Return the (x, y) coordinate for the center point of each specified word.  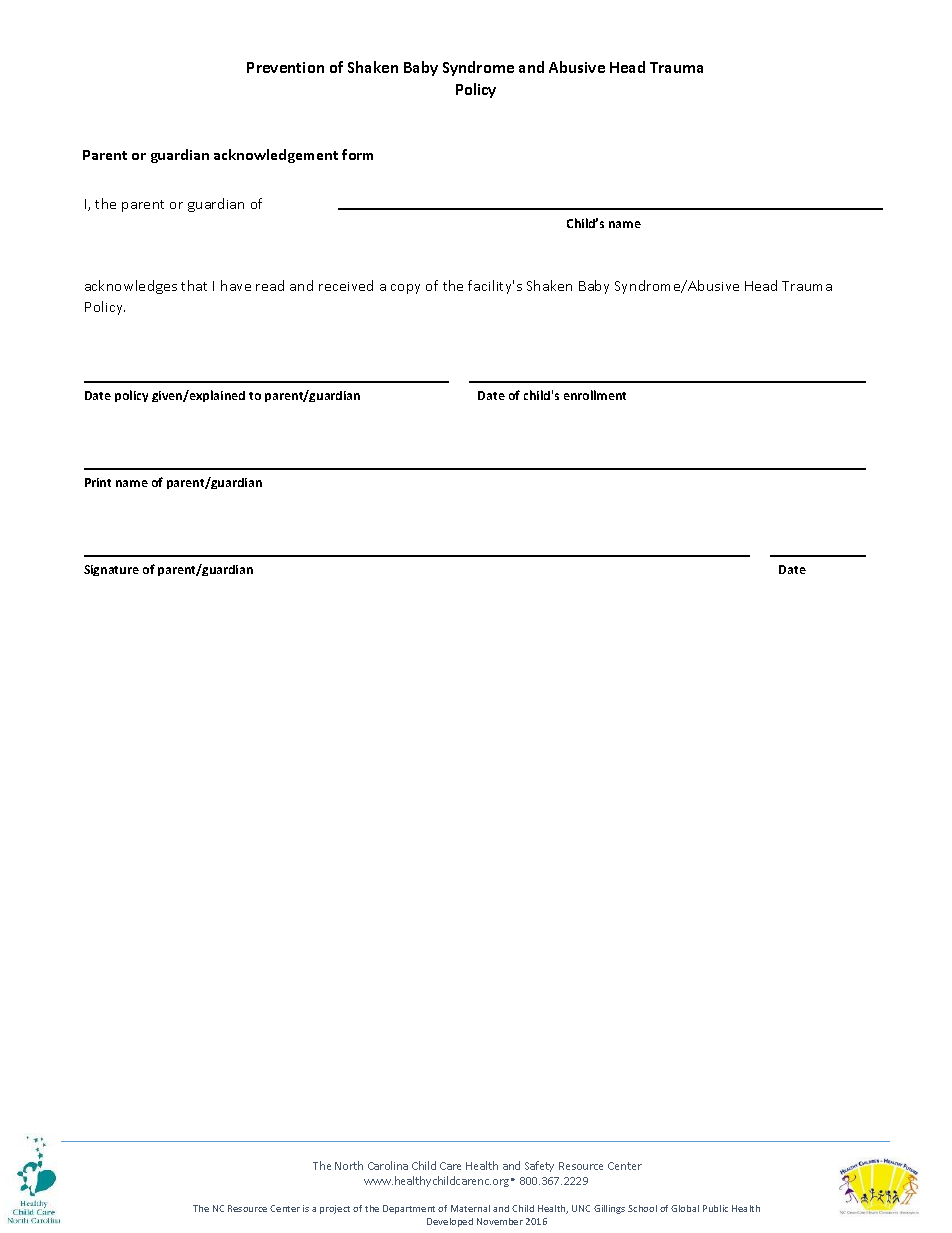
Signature (111, 570)
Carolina (388, 1165)
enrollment (595, 395)
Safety (539, 1166)
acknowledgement (276, 156)
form (357, 154)
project (335, 1209)
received (346, 285)
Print (98, 482)
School (642, 1208)
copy (405, 289)
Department (409, 1209)
